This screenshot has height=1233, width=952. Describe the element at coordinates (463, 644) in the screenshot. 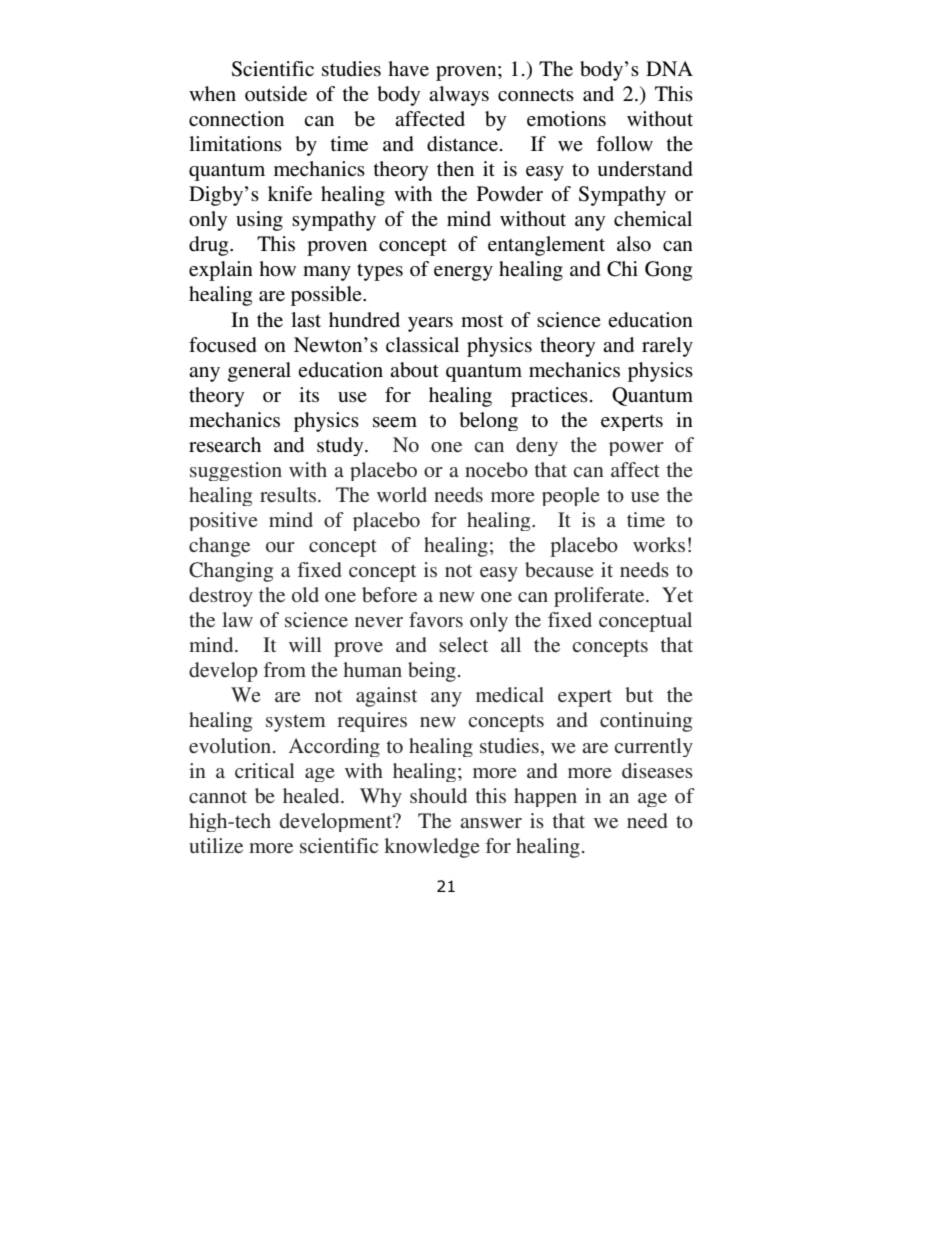

I see `select` at that location.
